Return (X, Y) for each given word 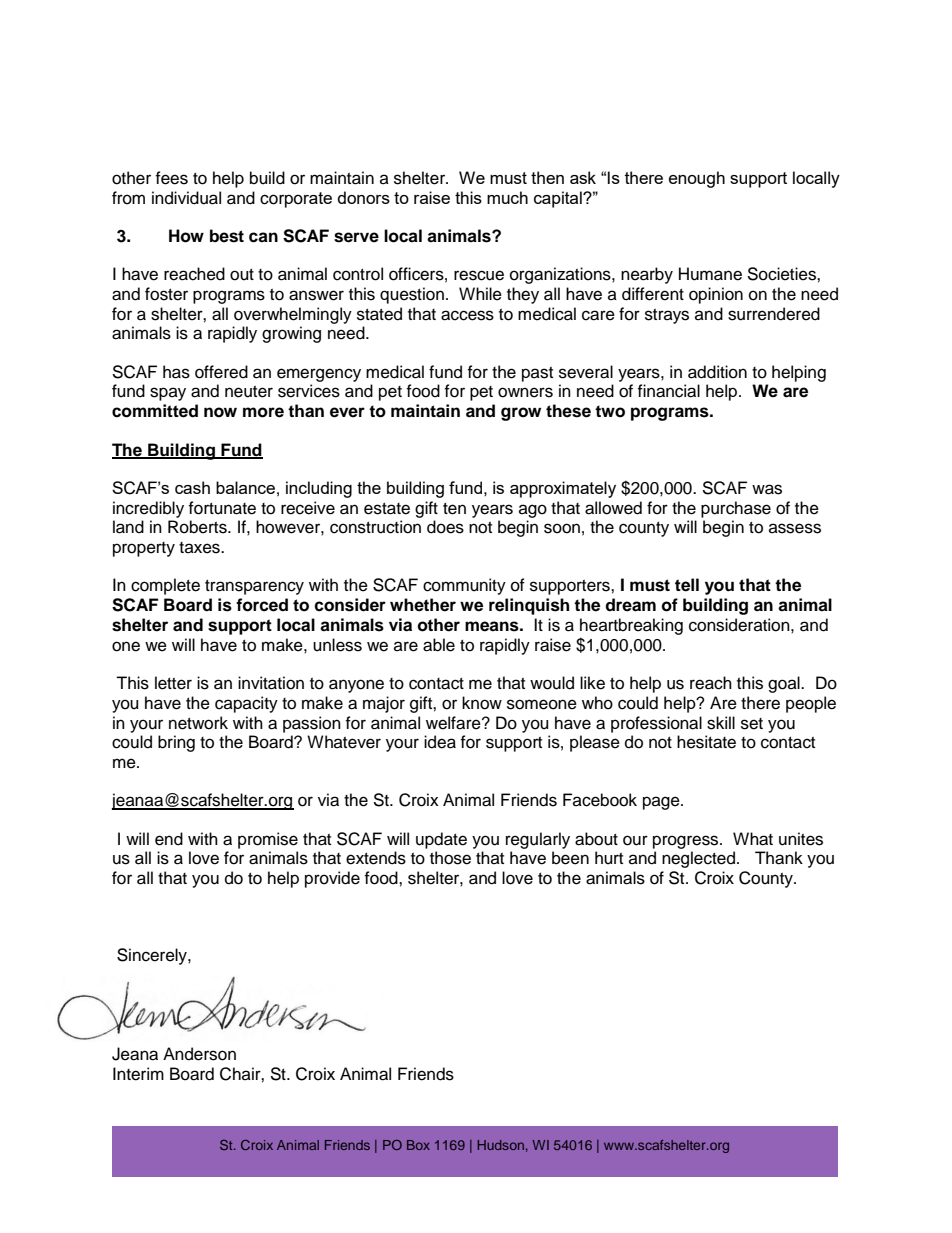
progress (687, 842)
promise (268, 840)
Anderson (199, 1054)
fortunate (222, 508)
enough (697, 179)
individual (186, 198)
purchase (736, 509)
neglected (698, 859)
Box (418, 1145)
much (507, 197)
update (441, 840)
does (445, 527)
